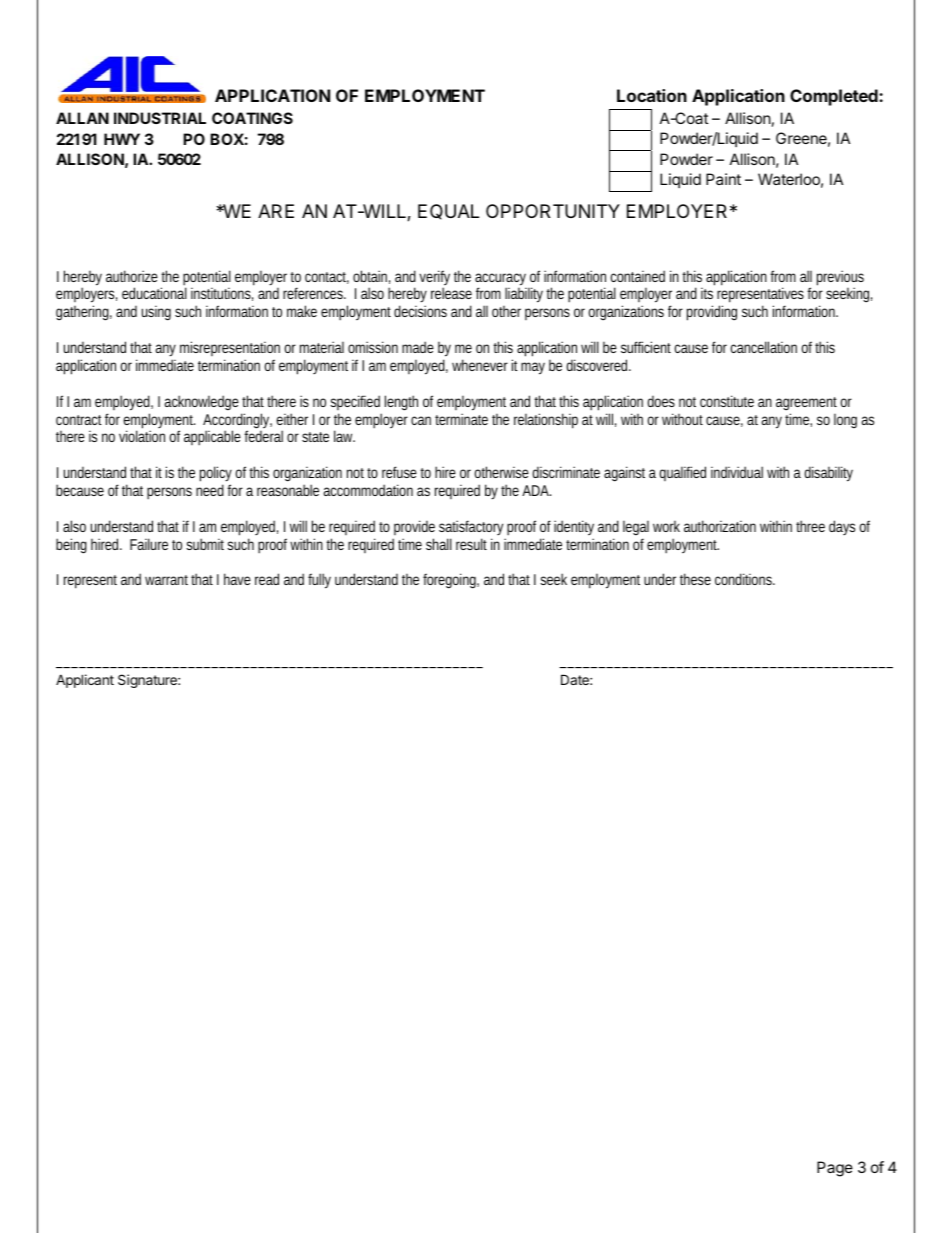 The image size is (952, 1233). I want to click on satisfactory, so click(471, 527).
